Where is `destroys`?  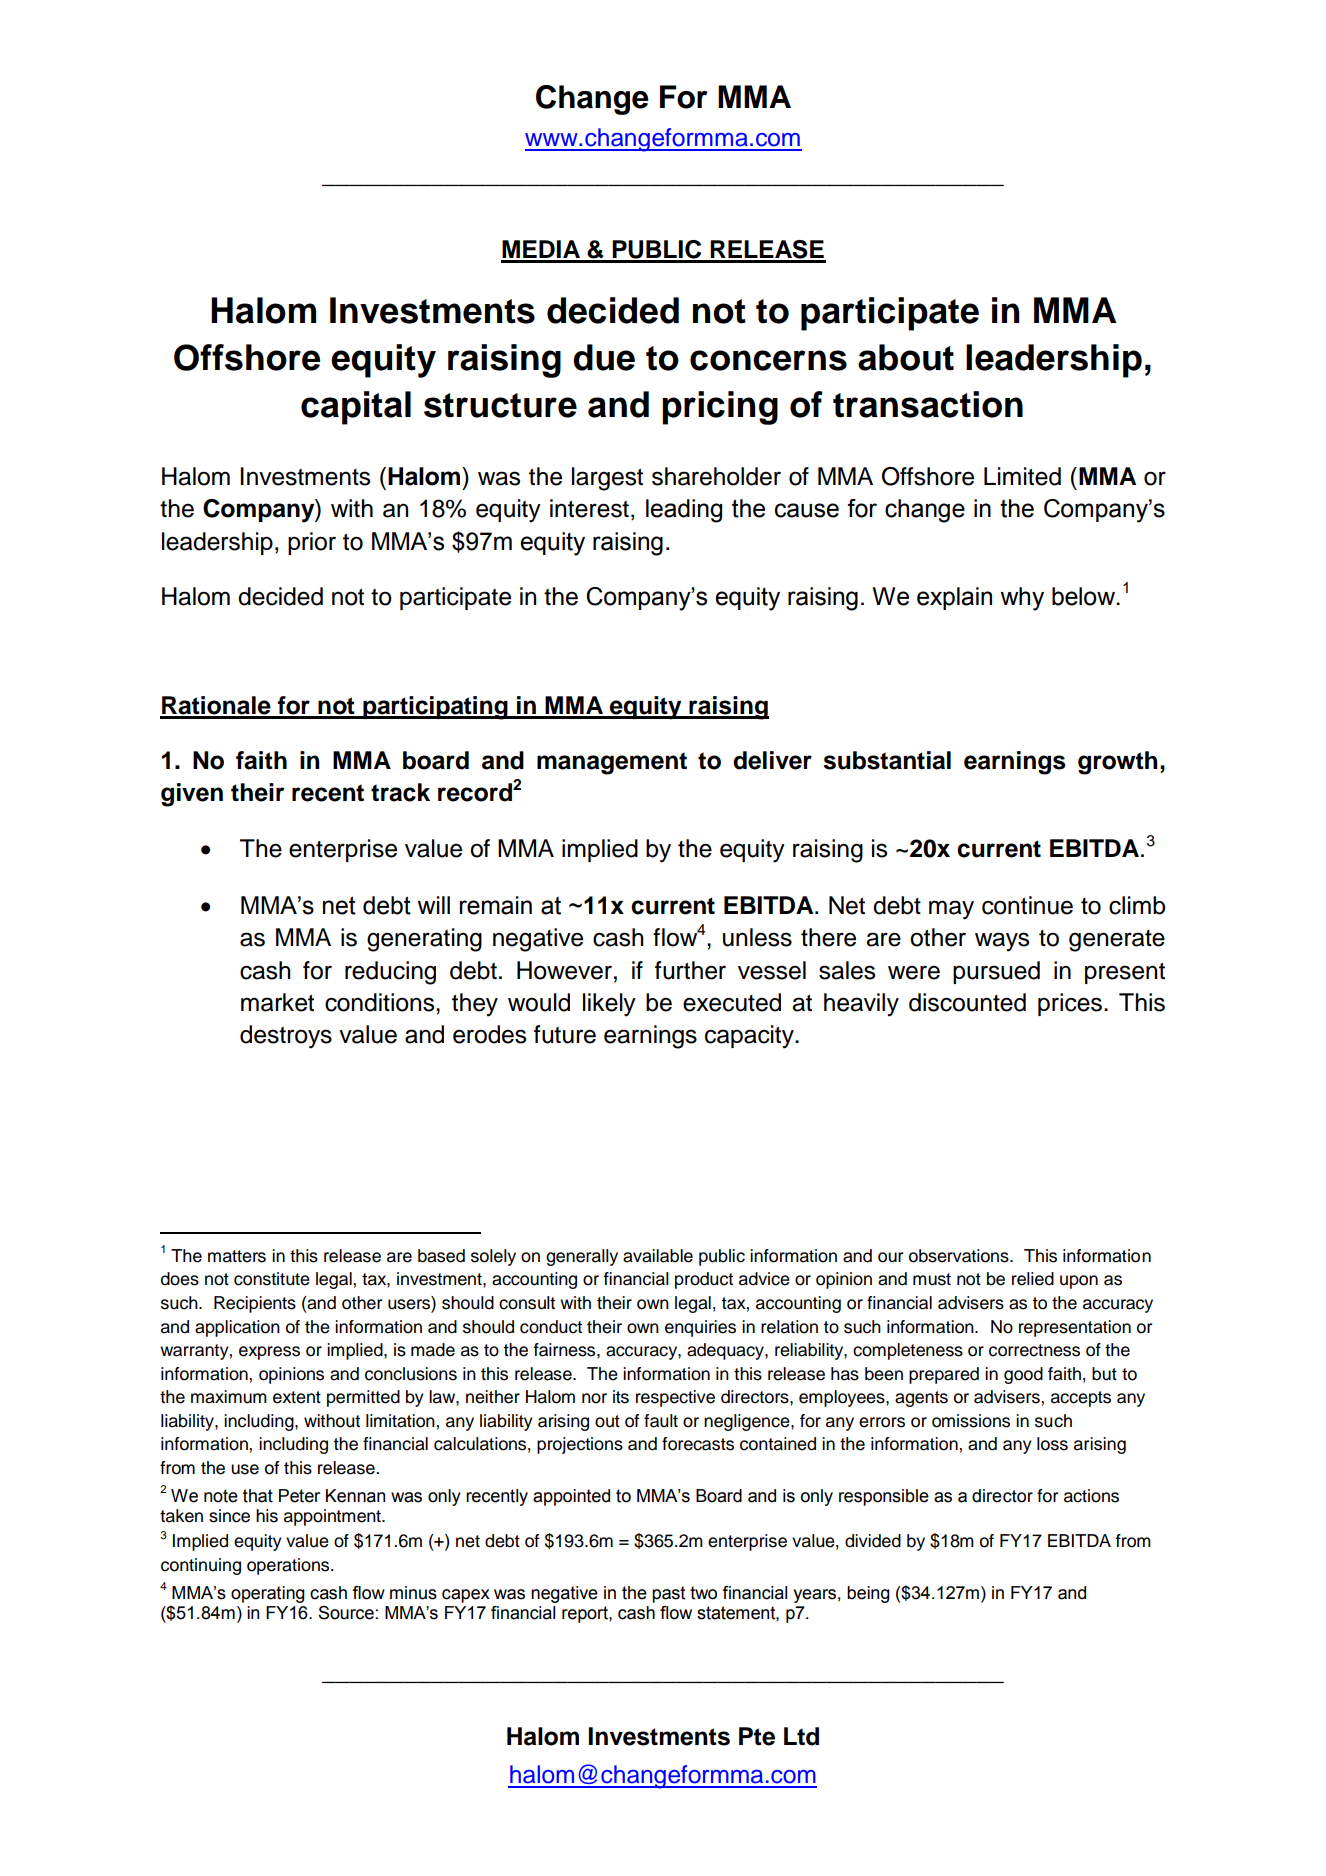
destroys is located at coordinates (286, 1037).
